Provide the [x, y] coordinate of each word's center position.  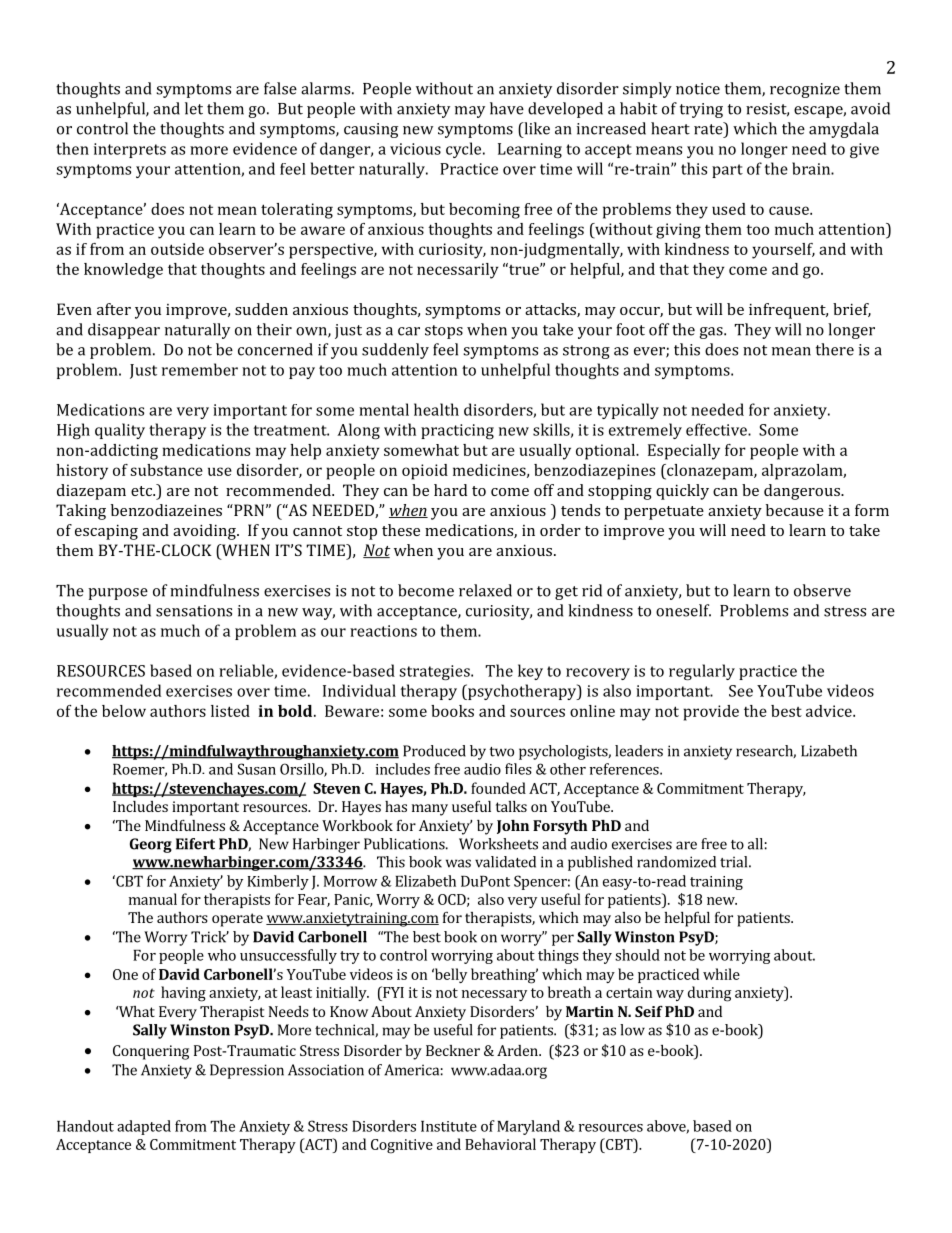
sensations [194, 611]
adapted [144, 1127]
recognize [805, 90]
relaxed [485, 590]
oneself [683, 610]
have [507, 108]
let [194, 108]
